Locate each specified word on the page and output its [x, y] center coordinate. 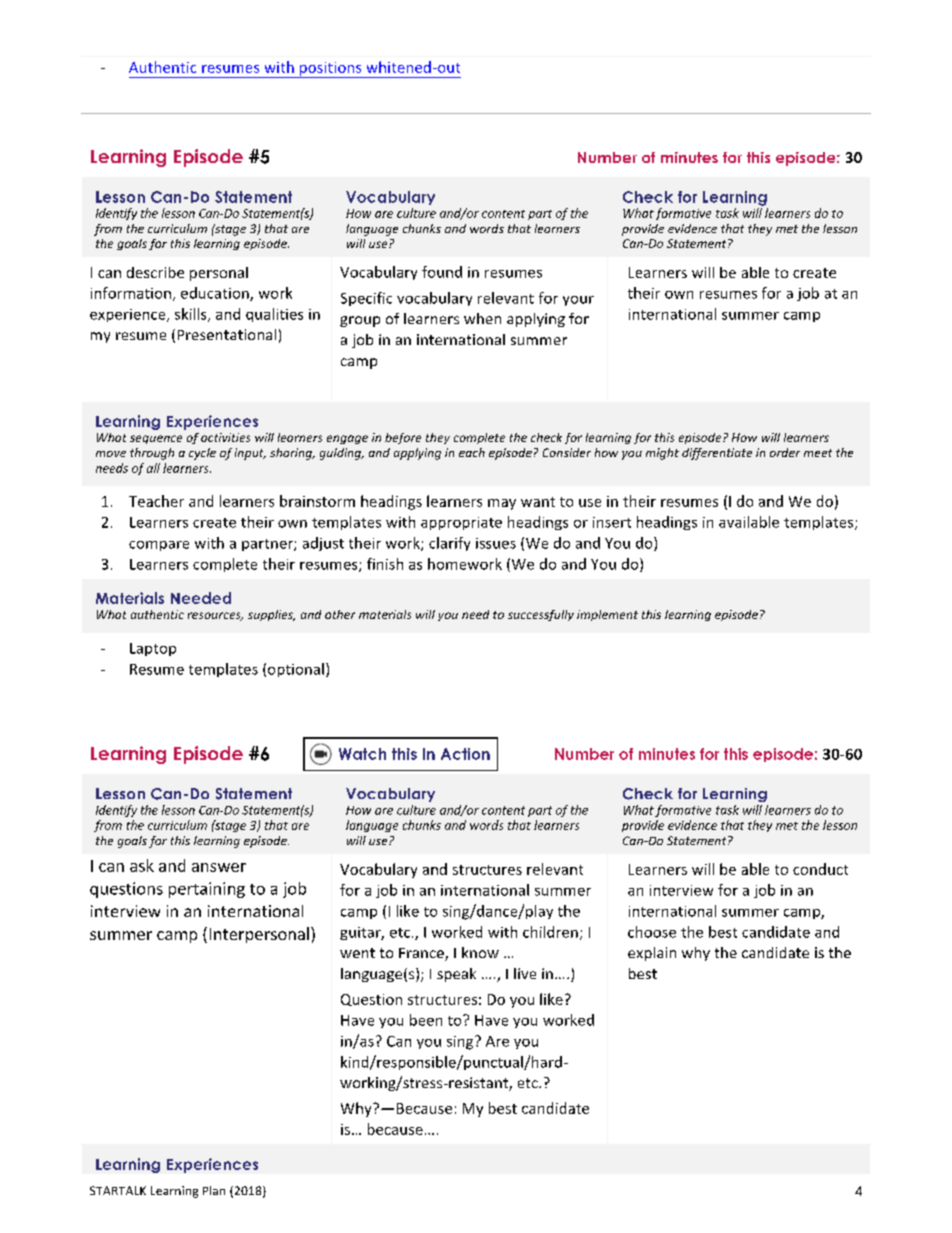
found [442, 272]
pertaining [207, 890]
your [578, 301]
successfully [541, 615]
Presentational [227, 334]
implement [607, 615]
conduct [820, 869]
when [482, 318]
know [480, 952]
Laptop [153, 649]
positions [331, 70]
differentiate [717, 454]
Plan [214, 1190]
